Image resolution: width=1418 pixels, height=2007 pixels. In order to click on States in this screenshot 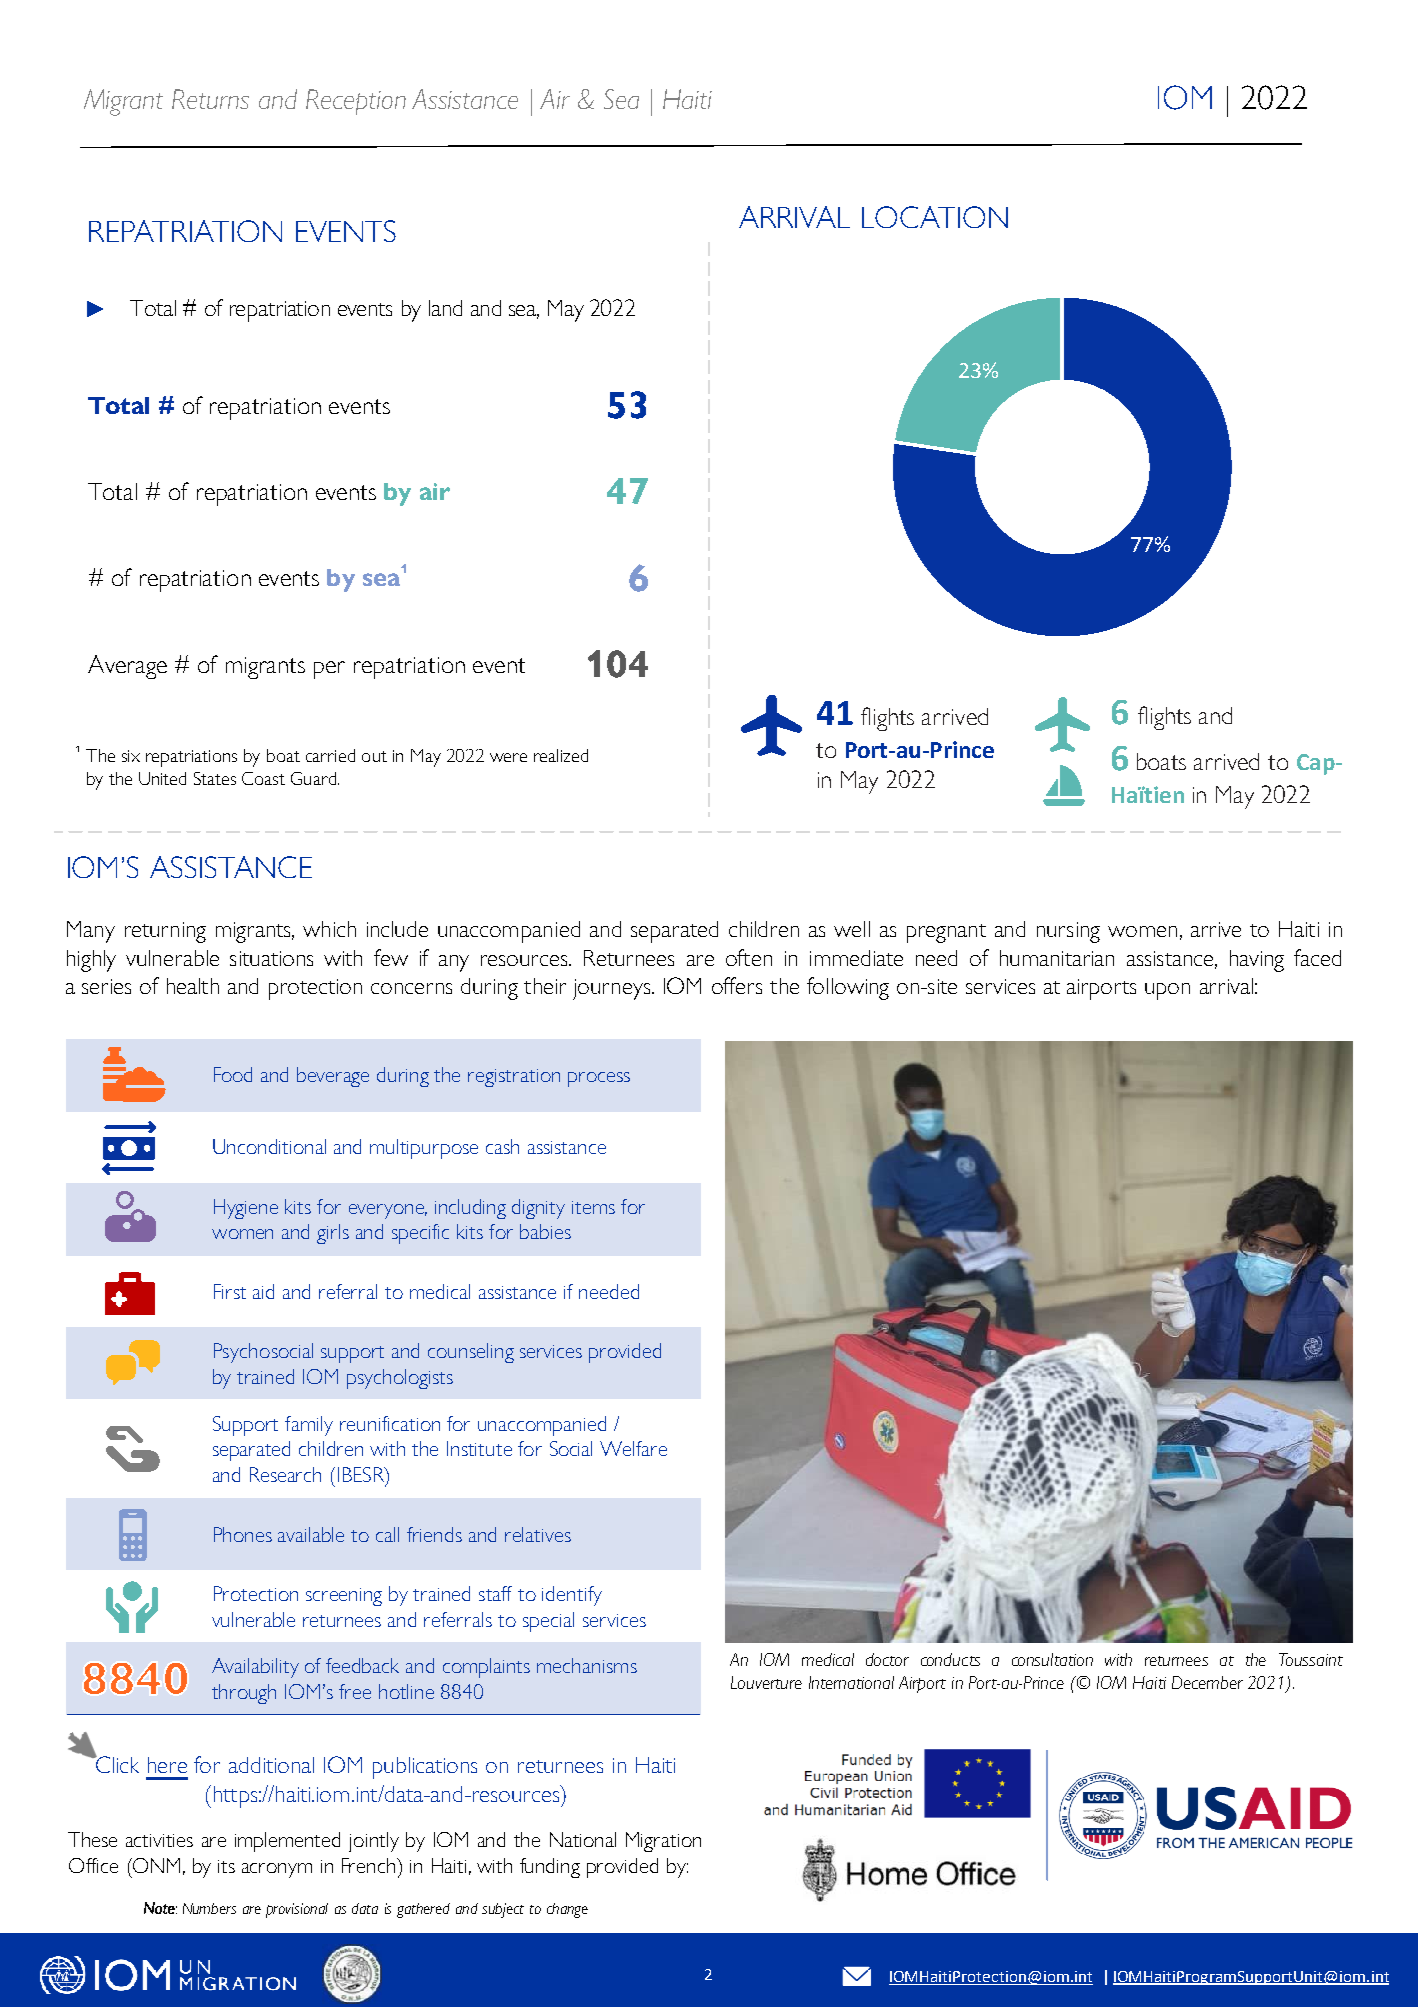, I will do `click(215, 778)`.
